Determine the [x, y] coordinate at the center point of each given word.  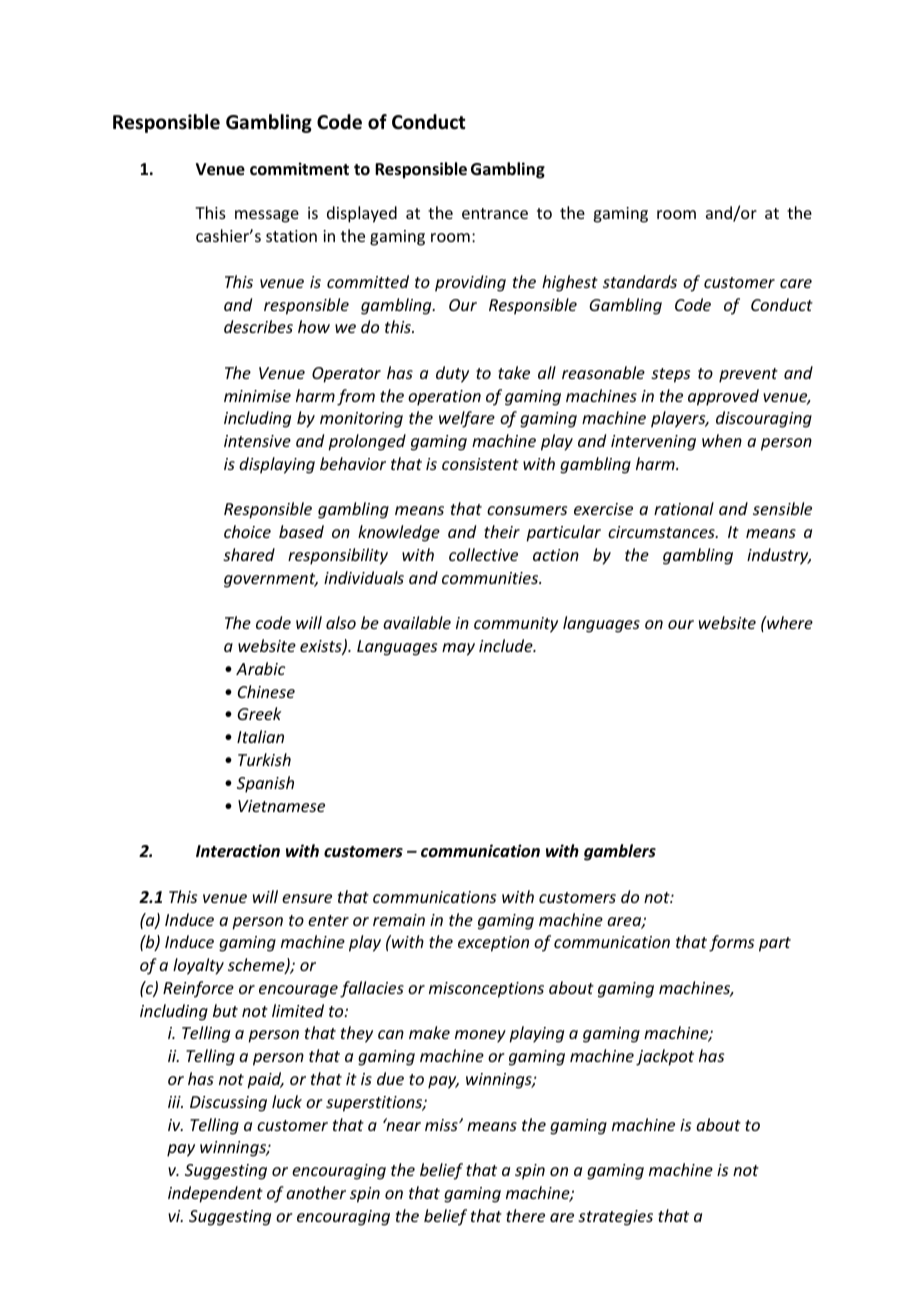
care [796, 283]
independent [215, 1194]
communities [491, 578]
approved [723, 397]
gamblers [620, 852]
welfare [467, 419]
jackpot [665, 1057]
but [225, 1010]
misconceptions [486, 990]
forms [731, 943]
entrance [495, 213]
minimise [257, 396]
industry [779, 556]
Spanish [265, 784]
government [271, 580]
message [267, 216]
